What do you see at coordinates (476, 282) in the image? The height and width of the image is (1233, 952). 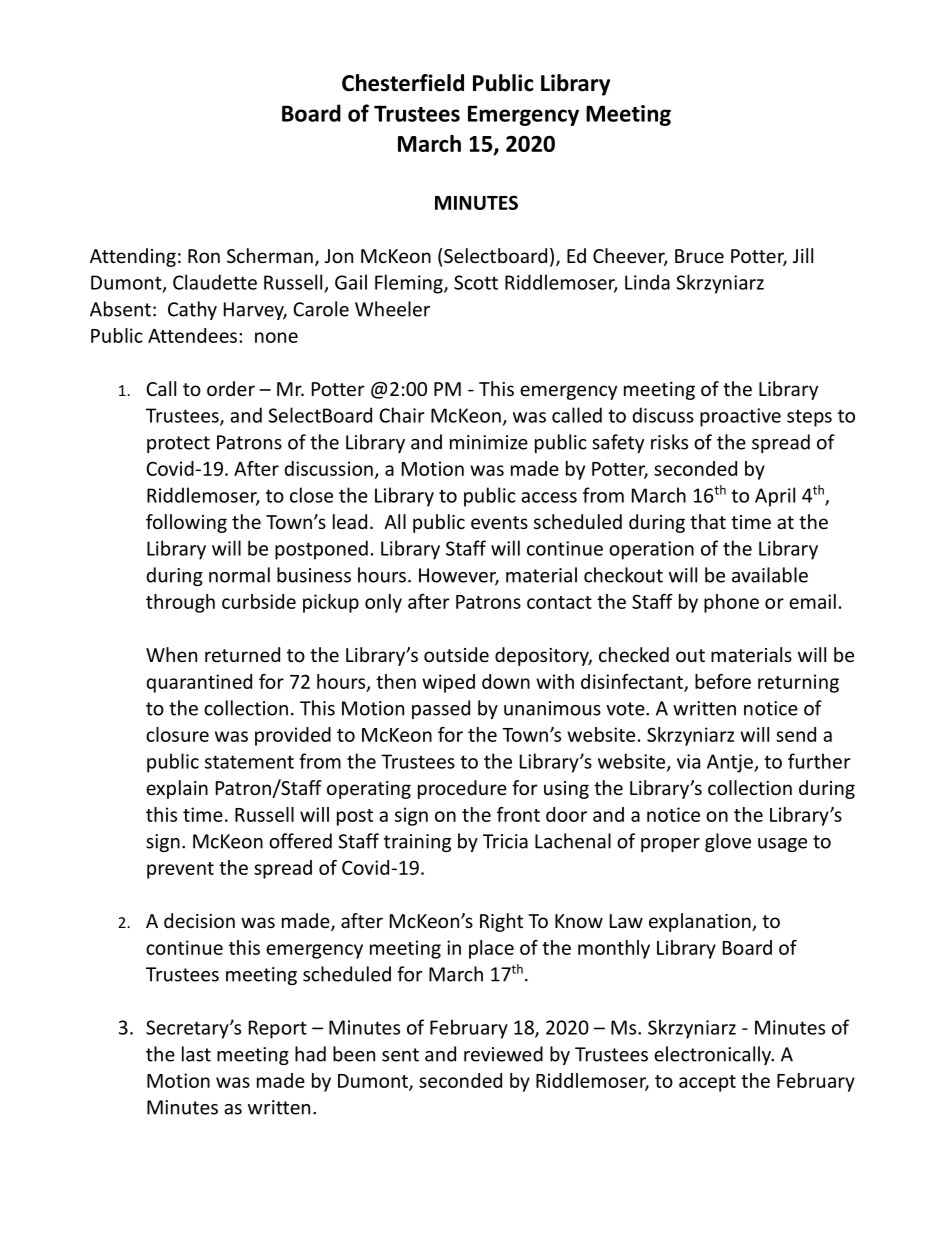 I see `Scott` at bounding box center [476, 282].
